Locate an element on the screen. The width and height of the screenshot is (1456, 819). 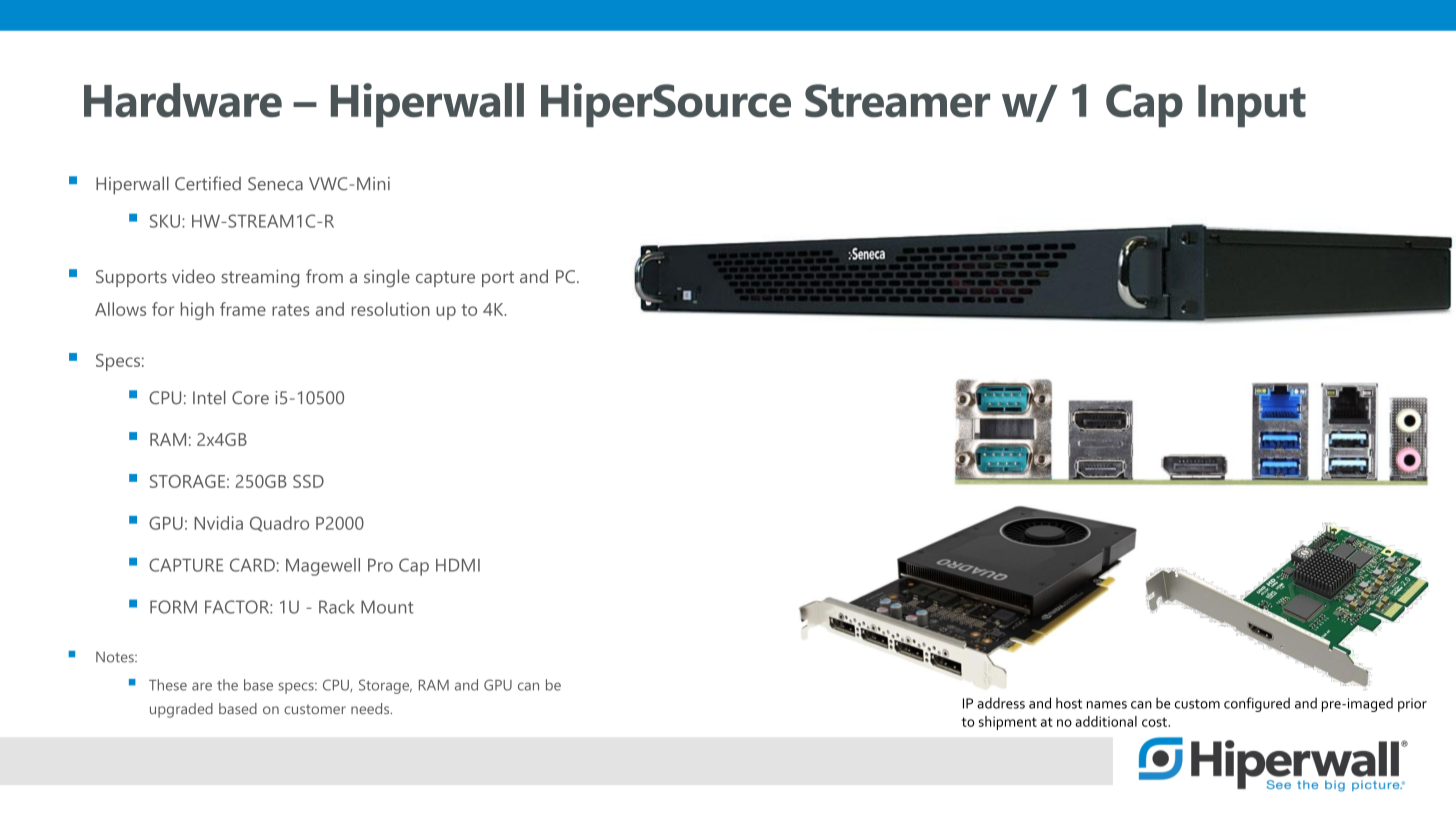
configured is located at coordinates (1257, 704).
